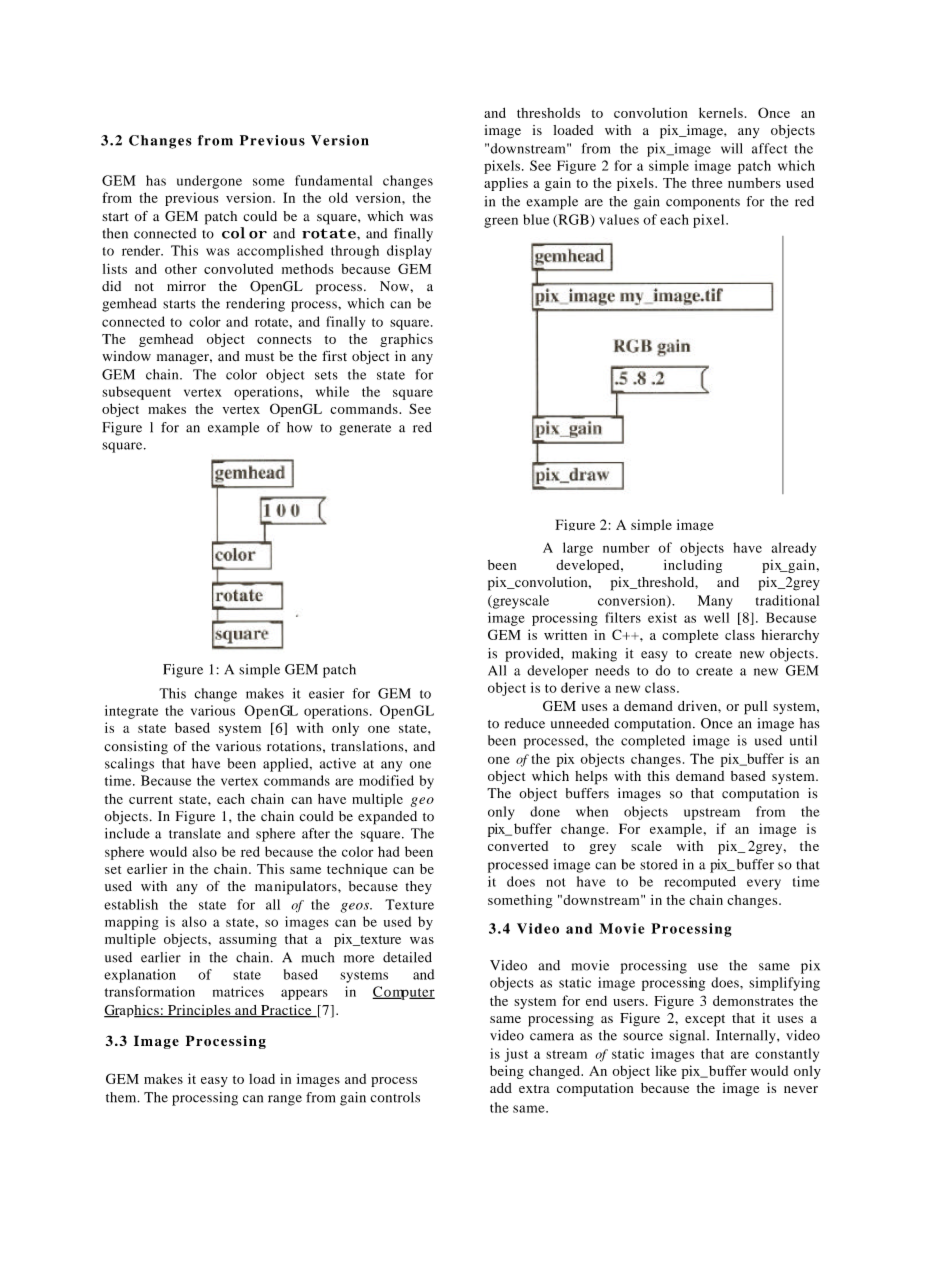 The image size is (936, 1288). I want to click on will, so click(732, 148).
